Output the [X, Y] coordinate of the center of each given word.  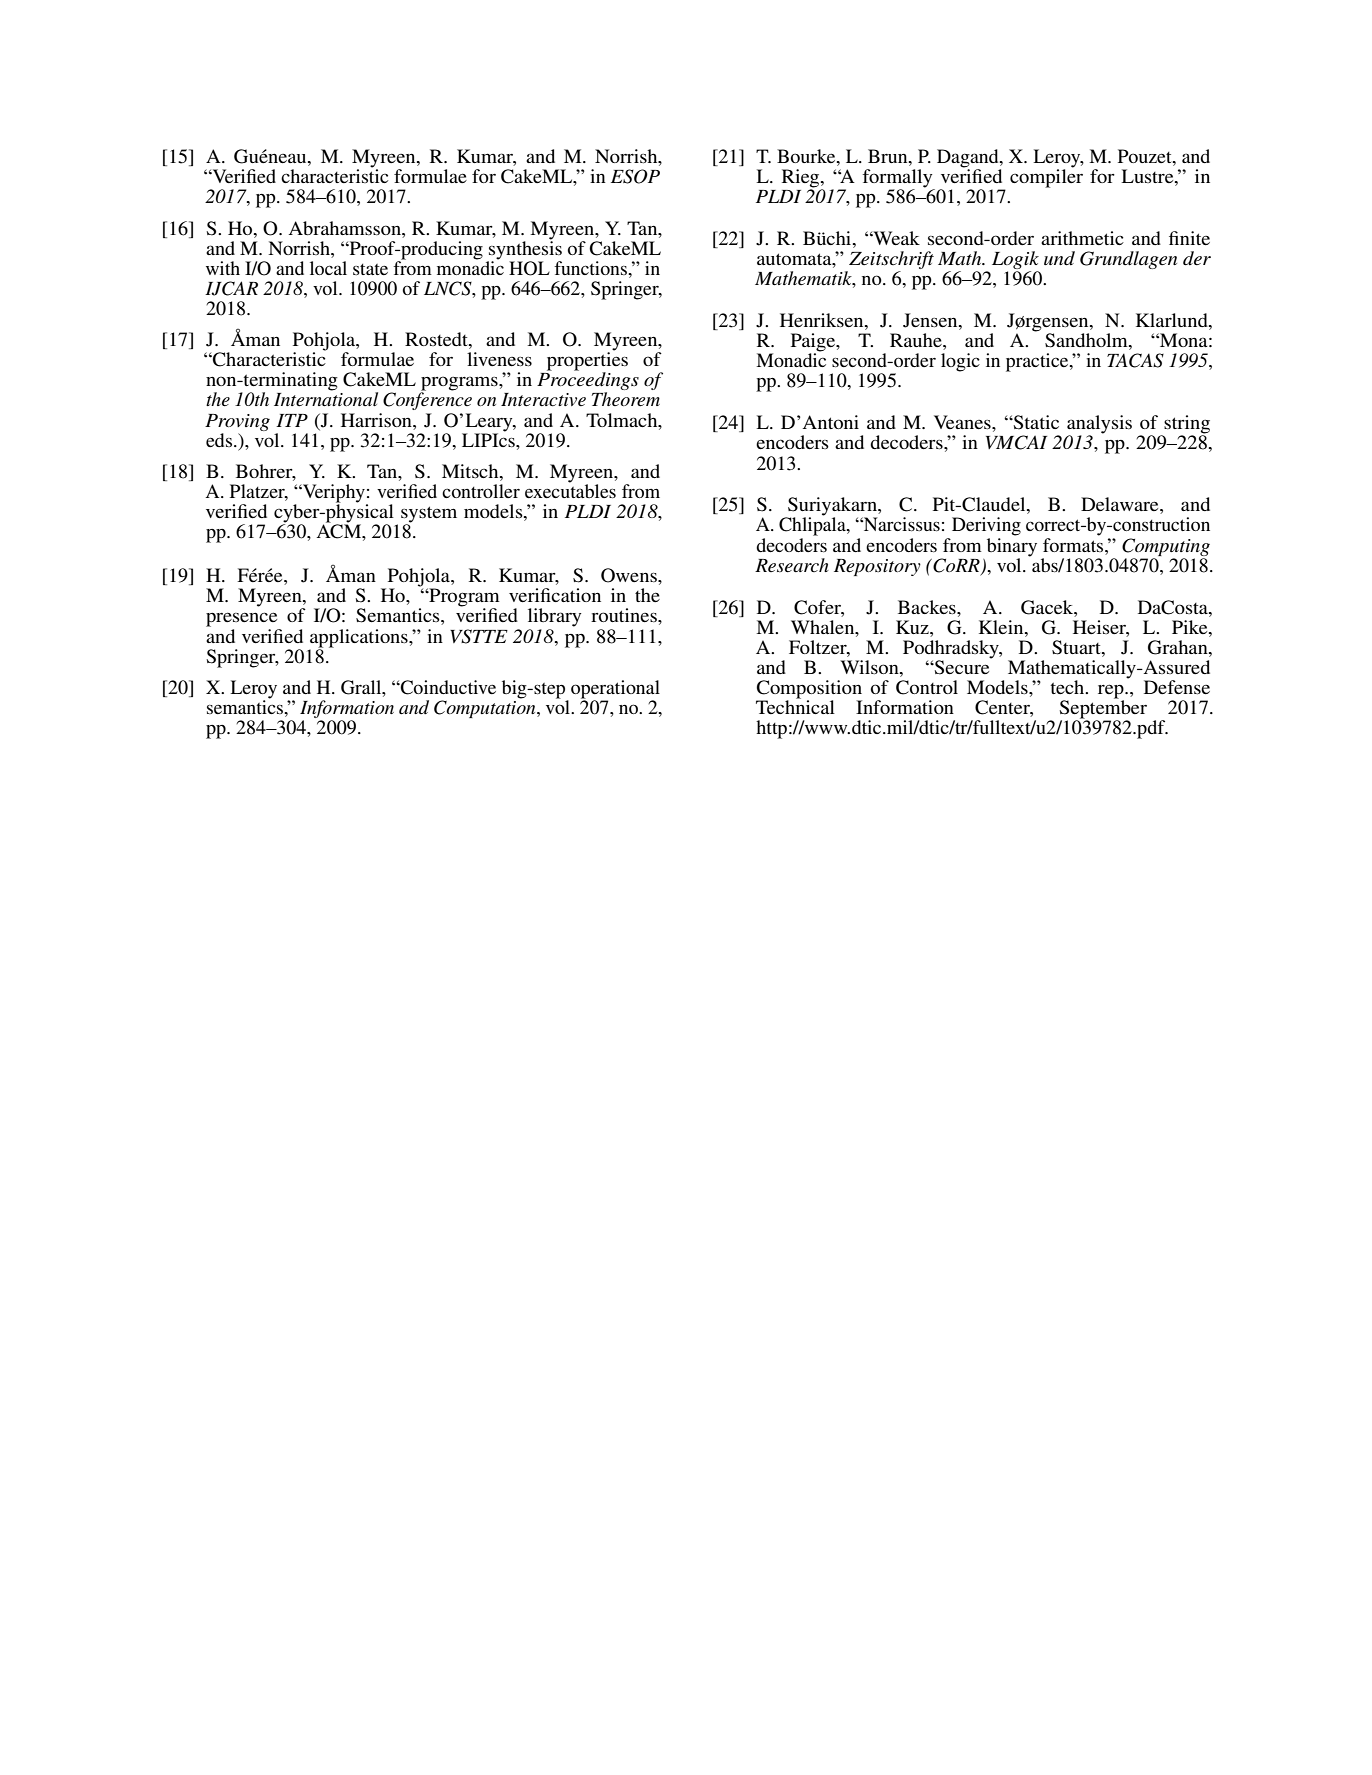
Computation [486, 708]
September [1103, 709]
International [326, 398]
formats [1074, 543]
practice [1038, 362]
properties [587, 361]
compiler [1046, 177]
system [429, 515]
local [328, 268]
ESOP [635, 176]
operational [615, 690]
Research [792, 565]
